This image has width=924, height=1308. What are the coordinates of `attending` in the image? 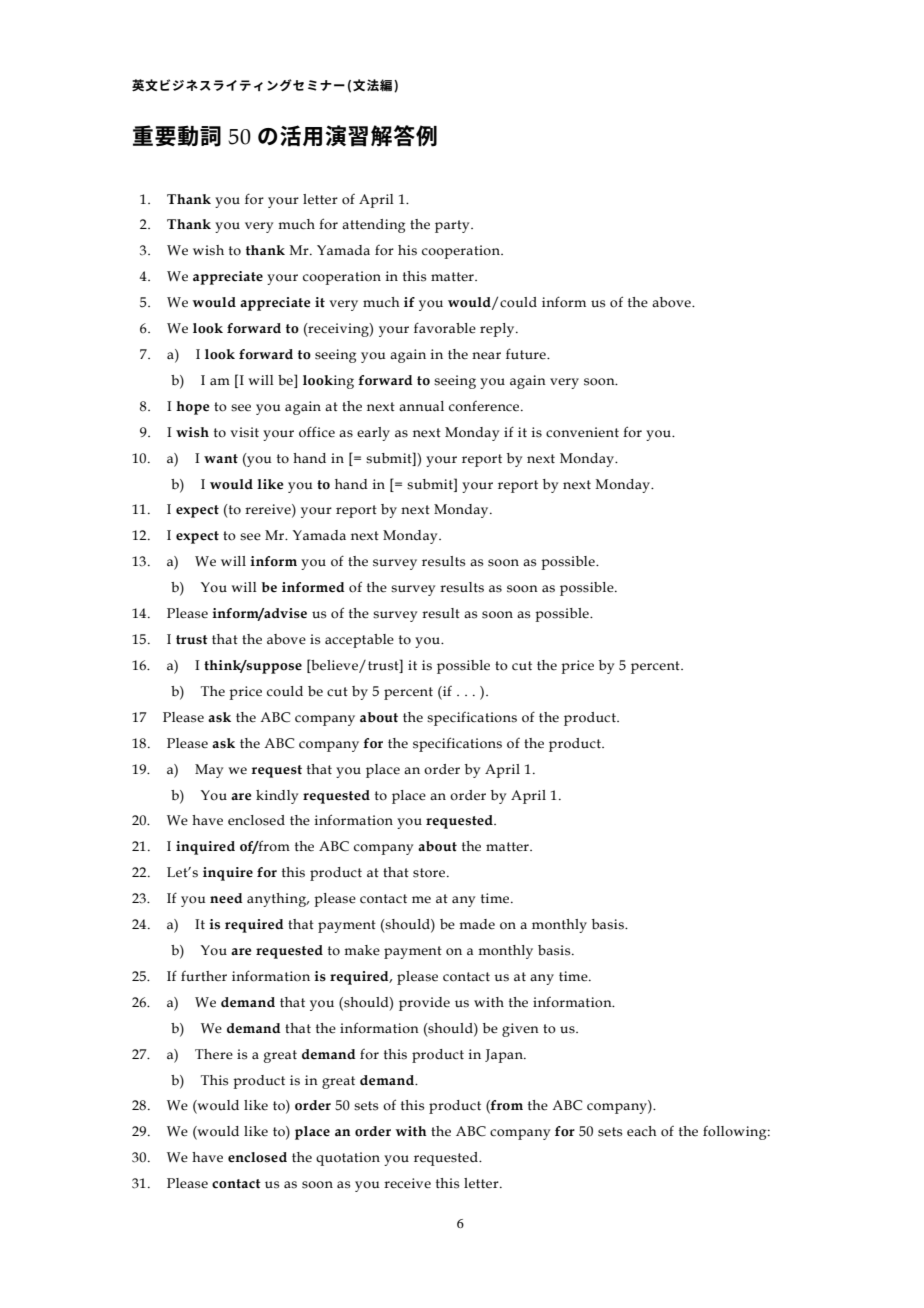 It's located at (373, 226).
